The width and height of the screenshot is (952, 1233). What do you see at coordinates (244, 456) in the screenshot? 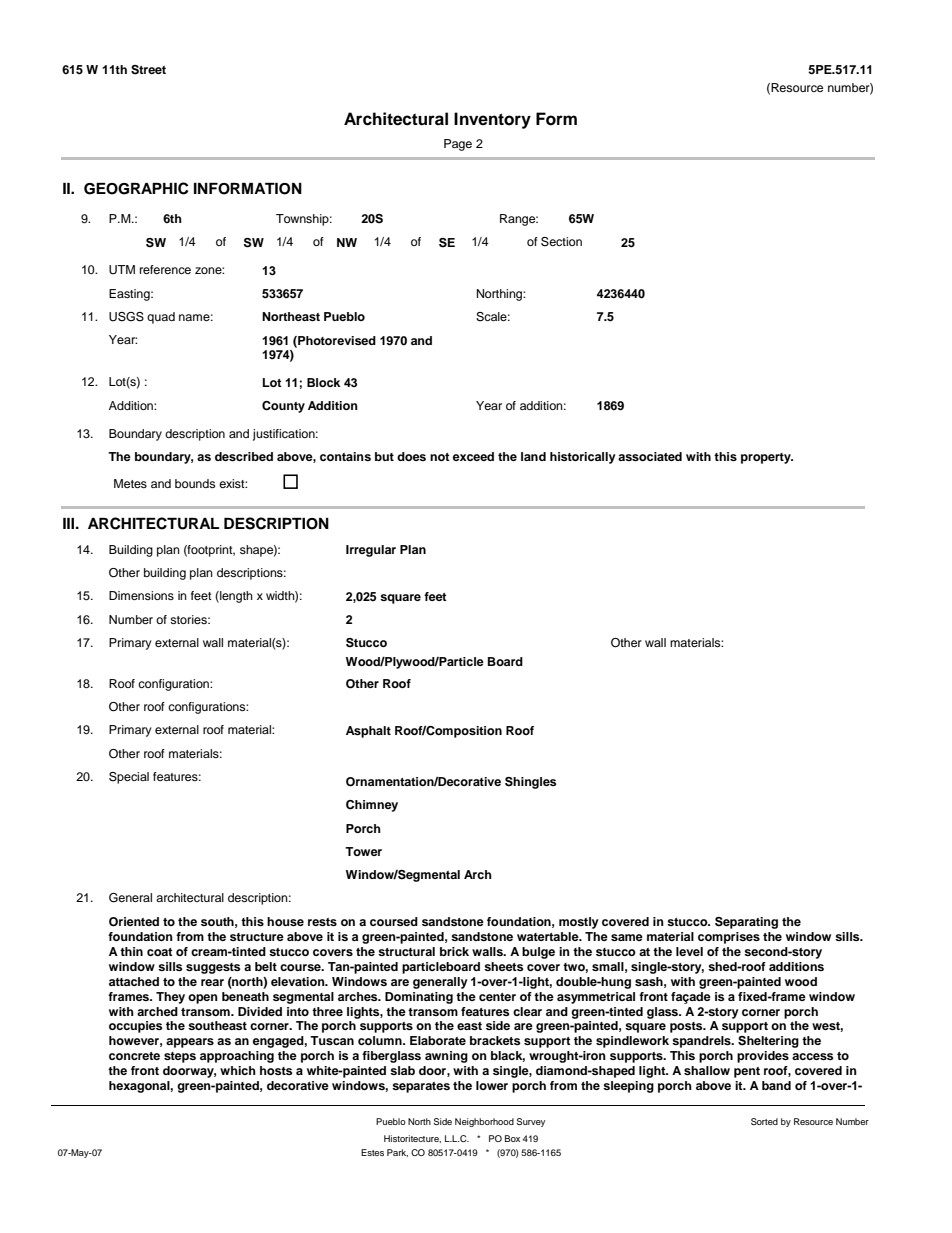
I see `described` at bounding box center [244, 456].
